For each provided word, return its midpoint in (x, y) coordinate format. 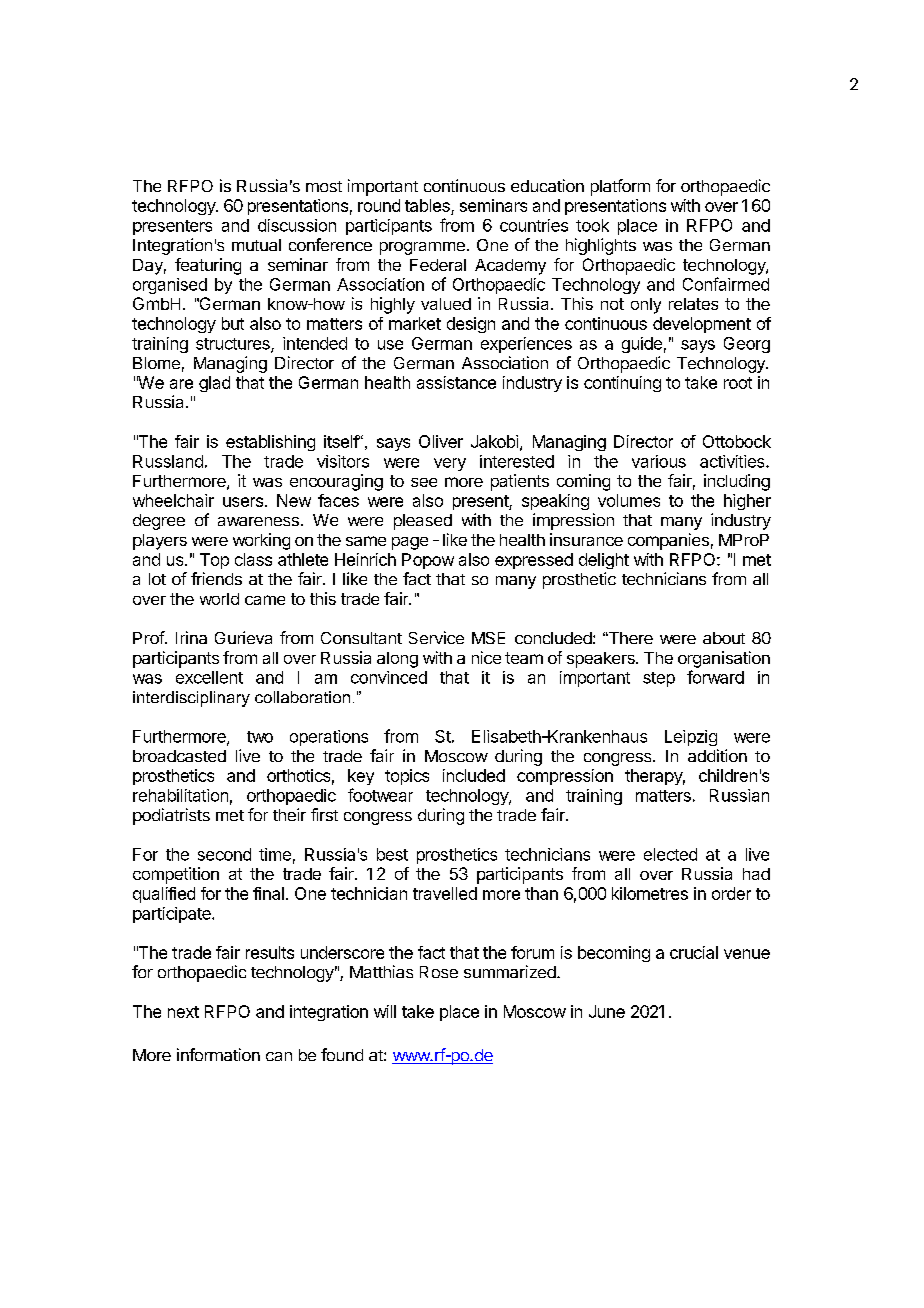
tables (428, 207)
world (219, 599)
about (724, 638)
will (385, 1011)
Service (436, 637)
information (218, 1054)
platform (620, 187)
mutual (256, 245)
